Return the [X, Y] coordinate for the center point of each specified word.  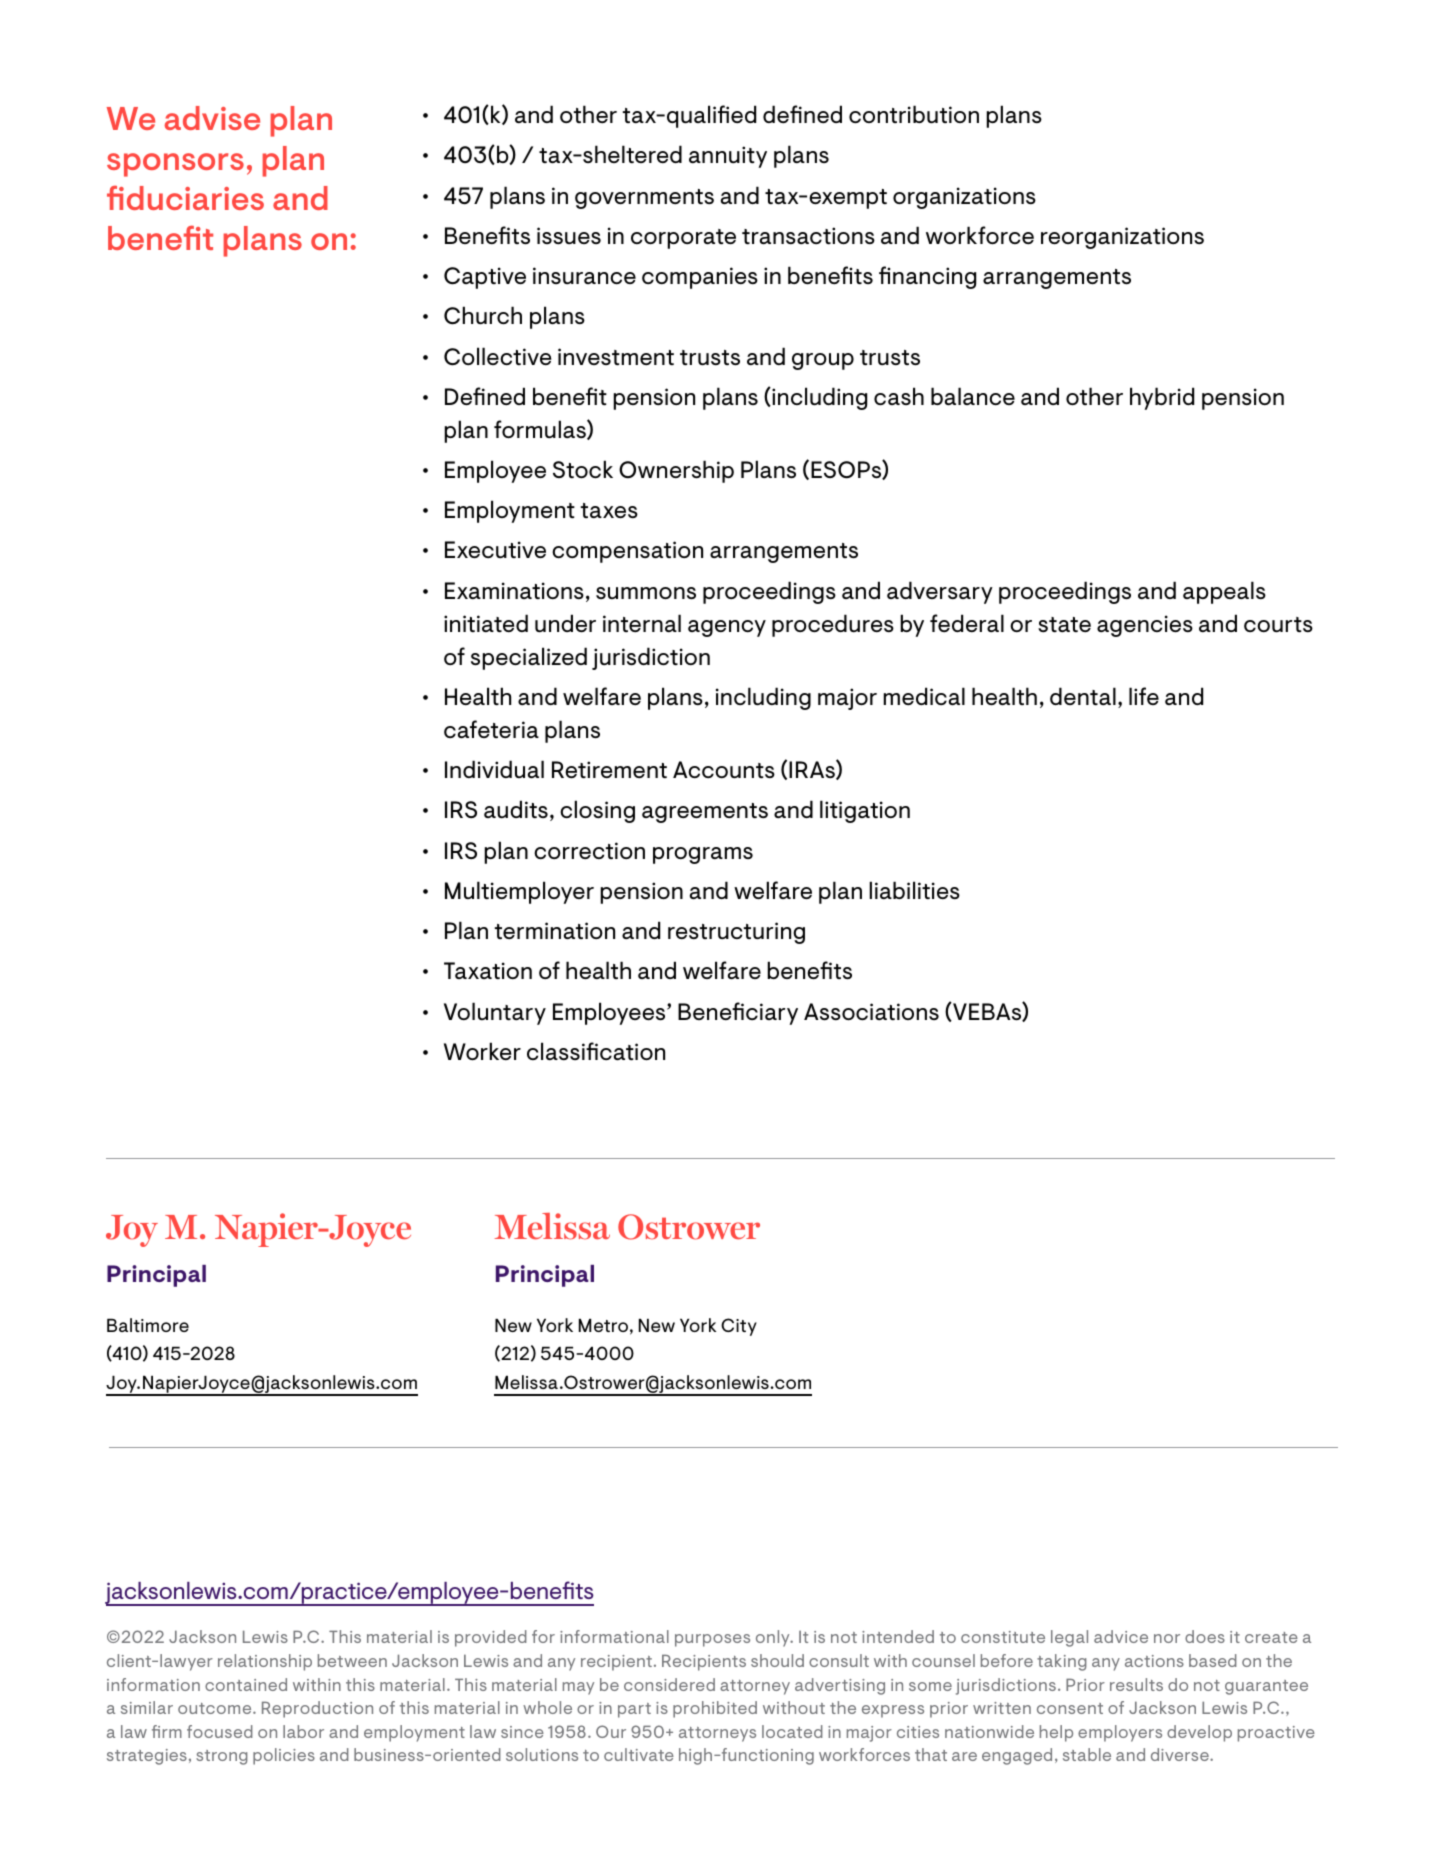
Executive [495, 550]
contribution [914, 114]
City [739, 1327]
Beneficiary [738, 1013]
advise [212, 118]
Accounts [724, 770]
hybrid [1162, 398]
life [1144, 696]
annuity [728, 157]
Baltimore [148, 1325]
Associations [871, 1012]
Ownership [676, 471]
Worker [482, 1051]
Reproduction [317, 1709]
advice [1121, 1636]
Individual [494, 769]
